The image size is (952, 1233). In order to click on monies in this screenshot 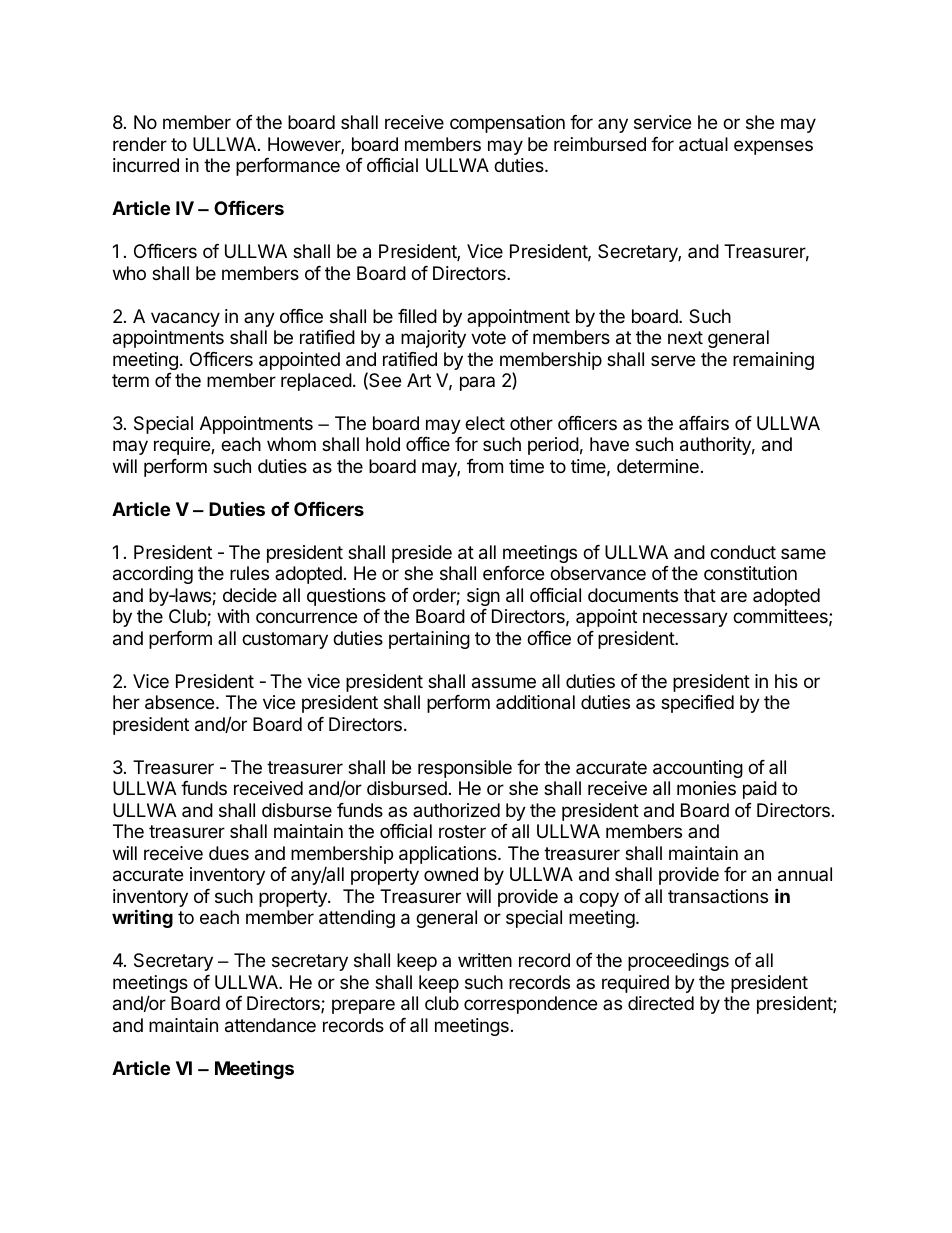, I will do `click(706, 788)`.
